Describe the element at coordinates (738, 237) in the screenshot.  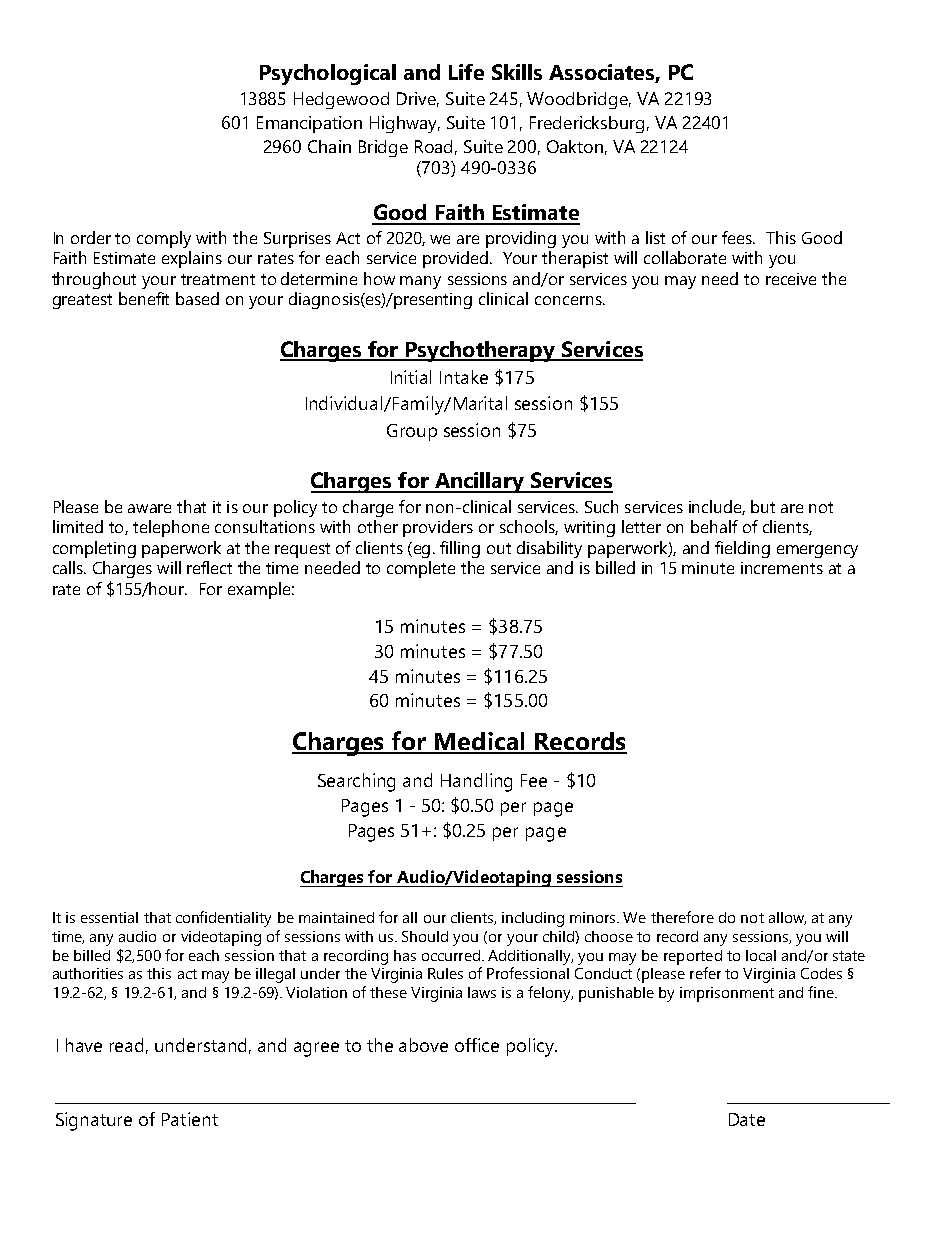
I see `fees` at that location.
